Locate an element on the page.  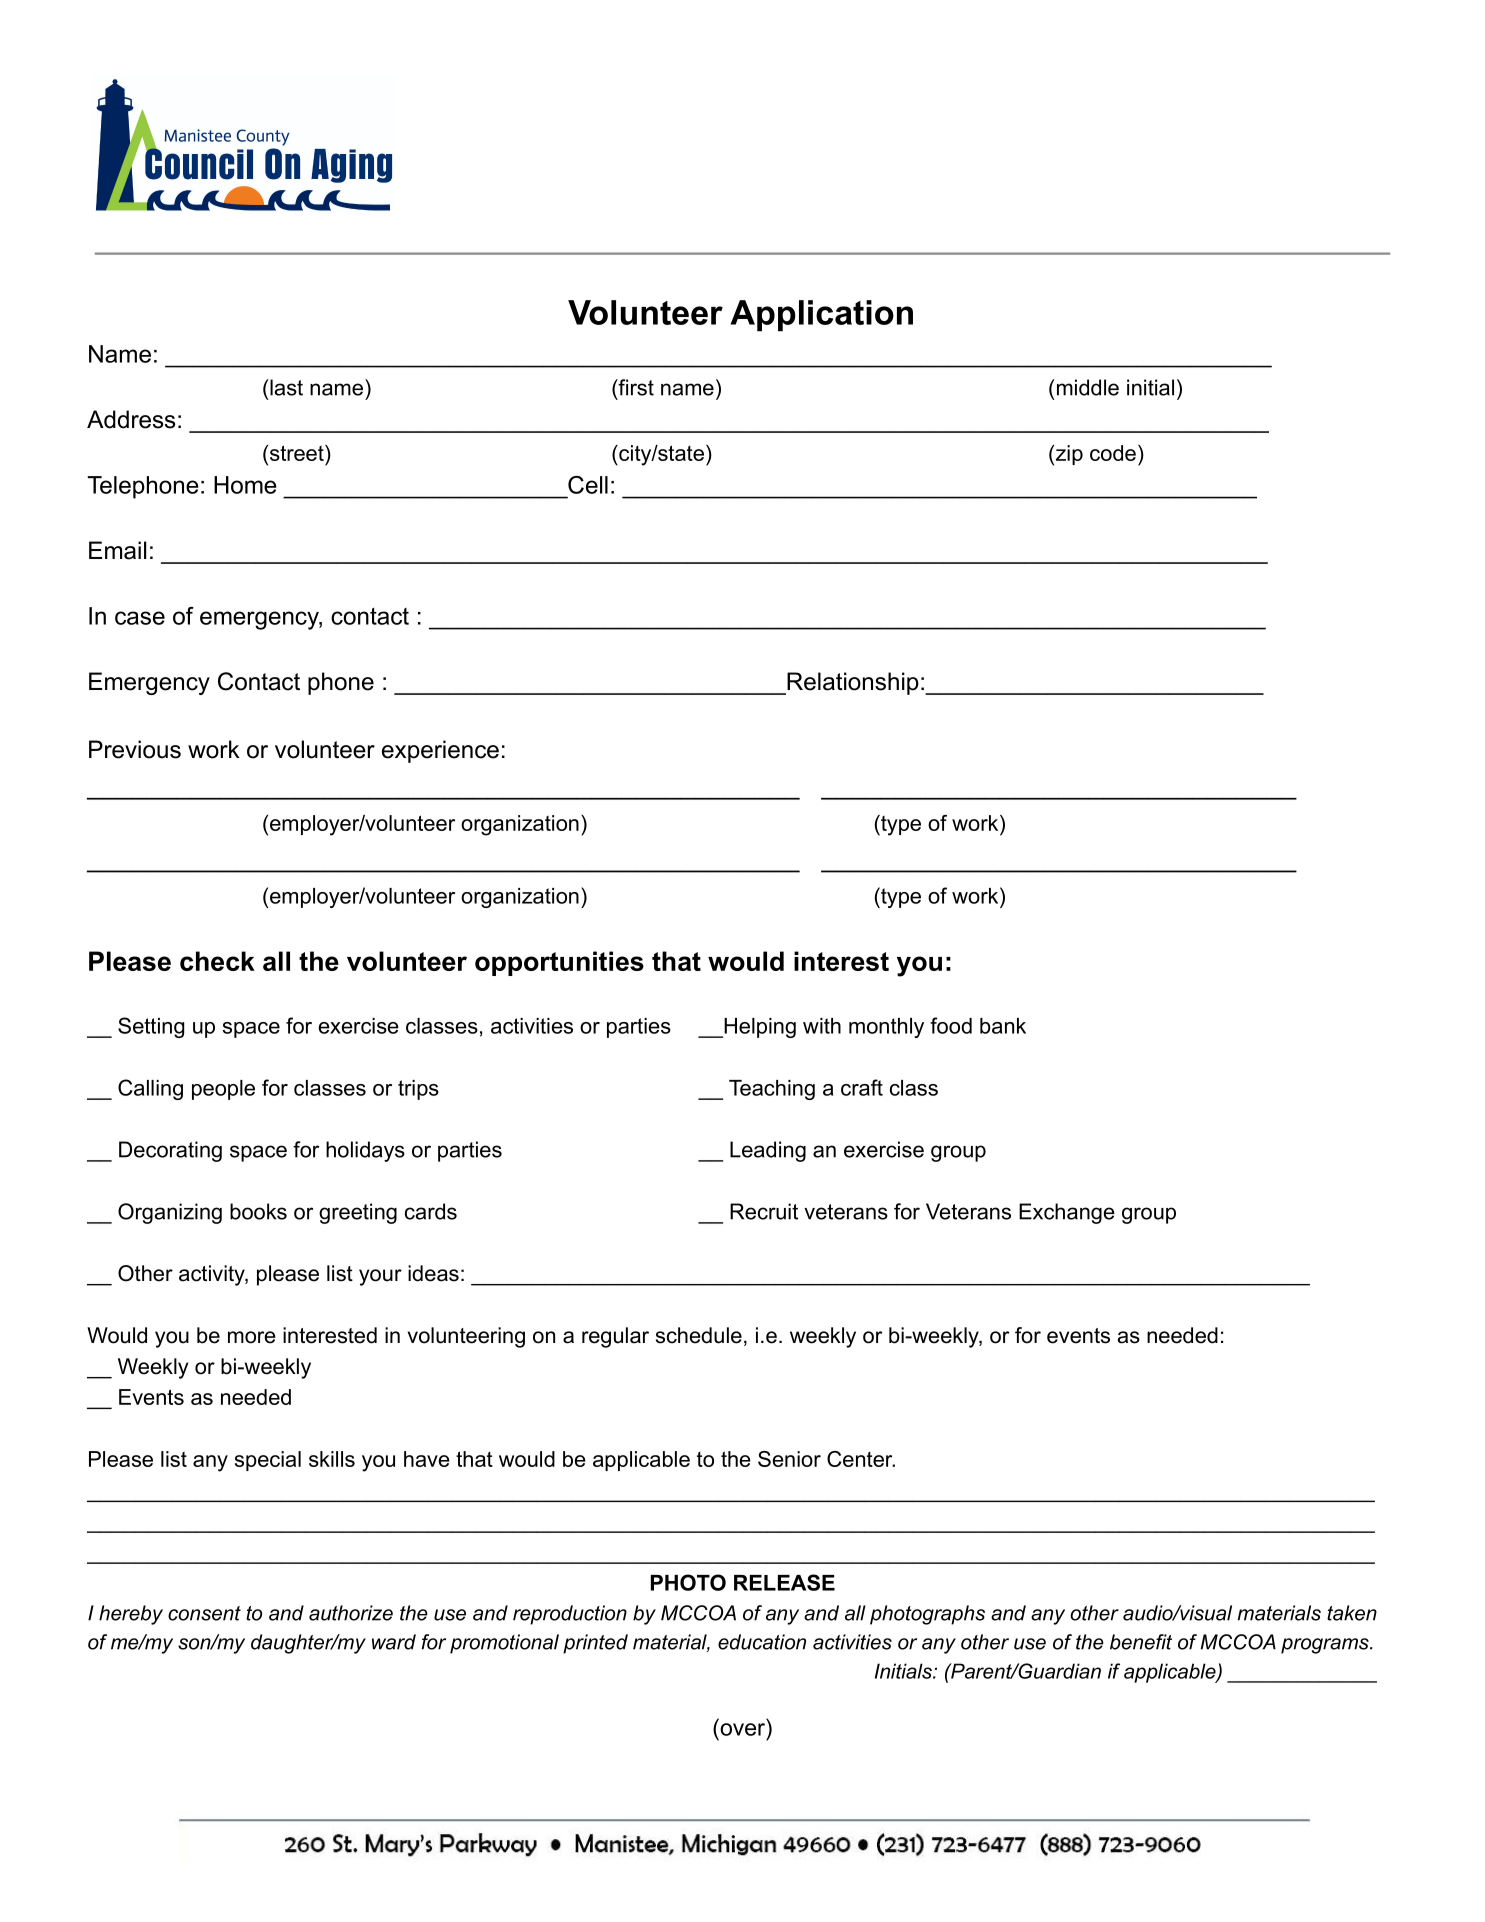
middle is located at coordinates (1086, 387).
